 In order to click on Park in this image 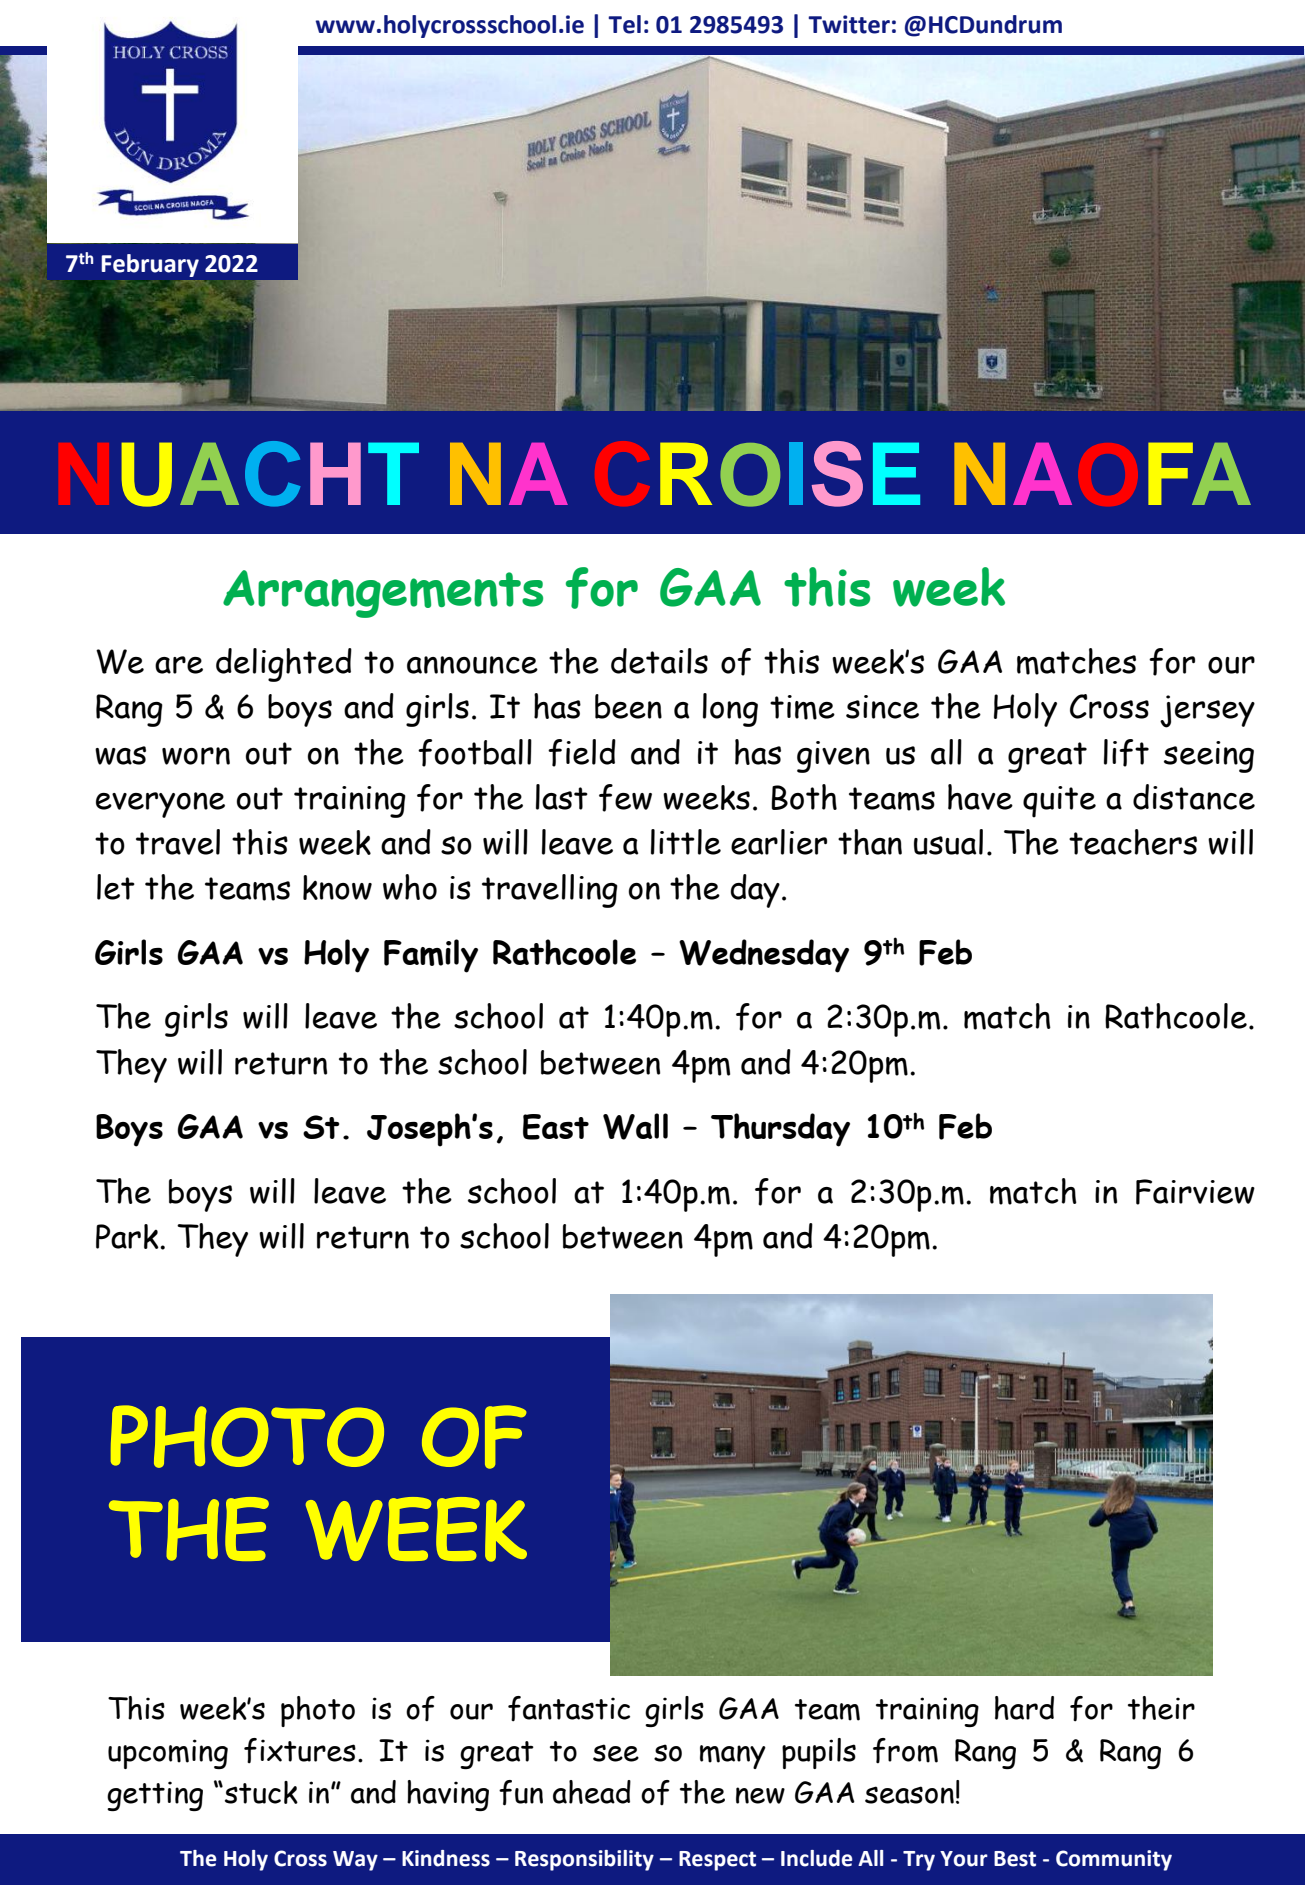, I will do `click(128, 1236)`.
